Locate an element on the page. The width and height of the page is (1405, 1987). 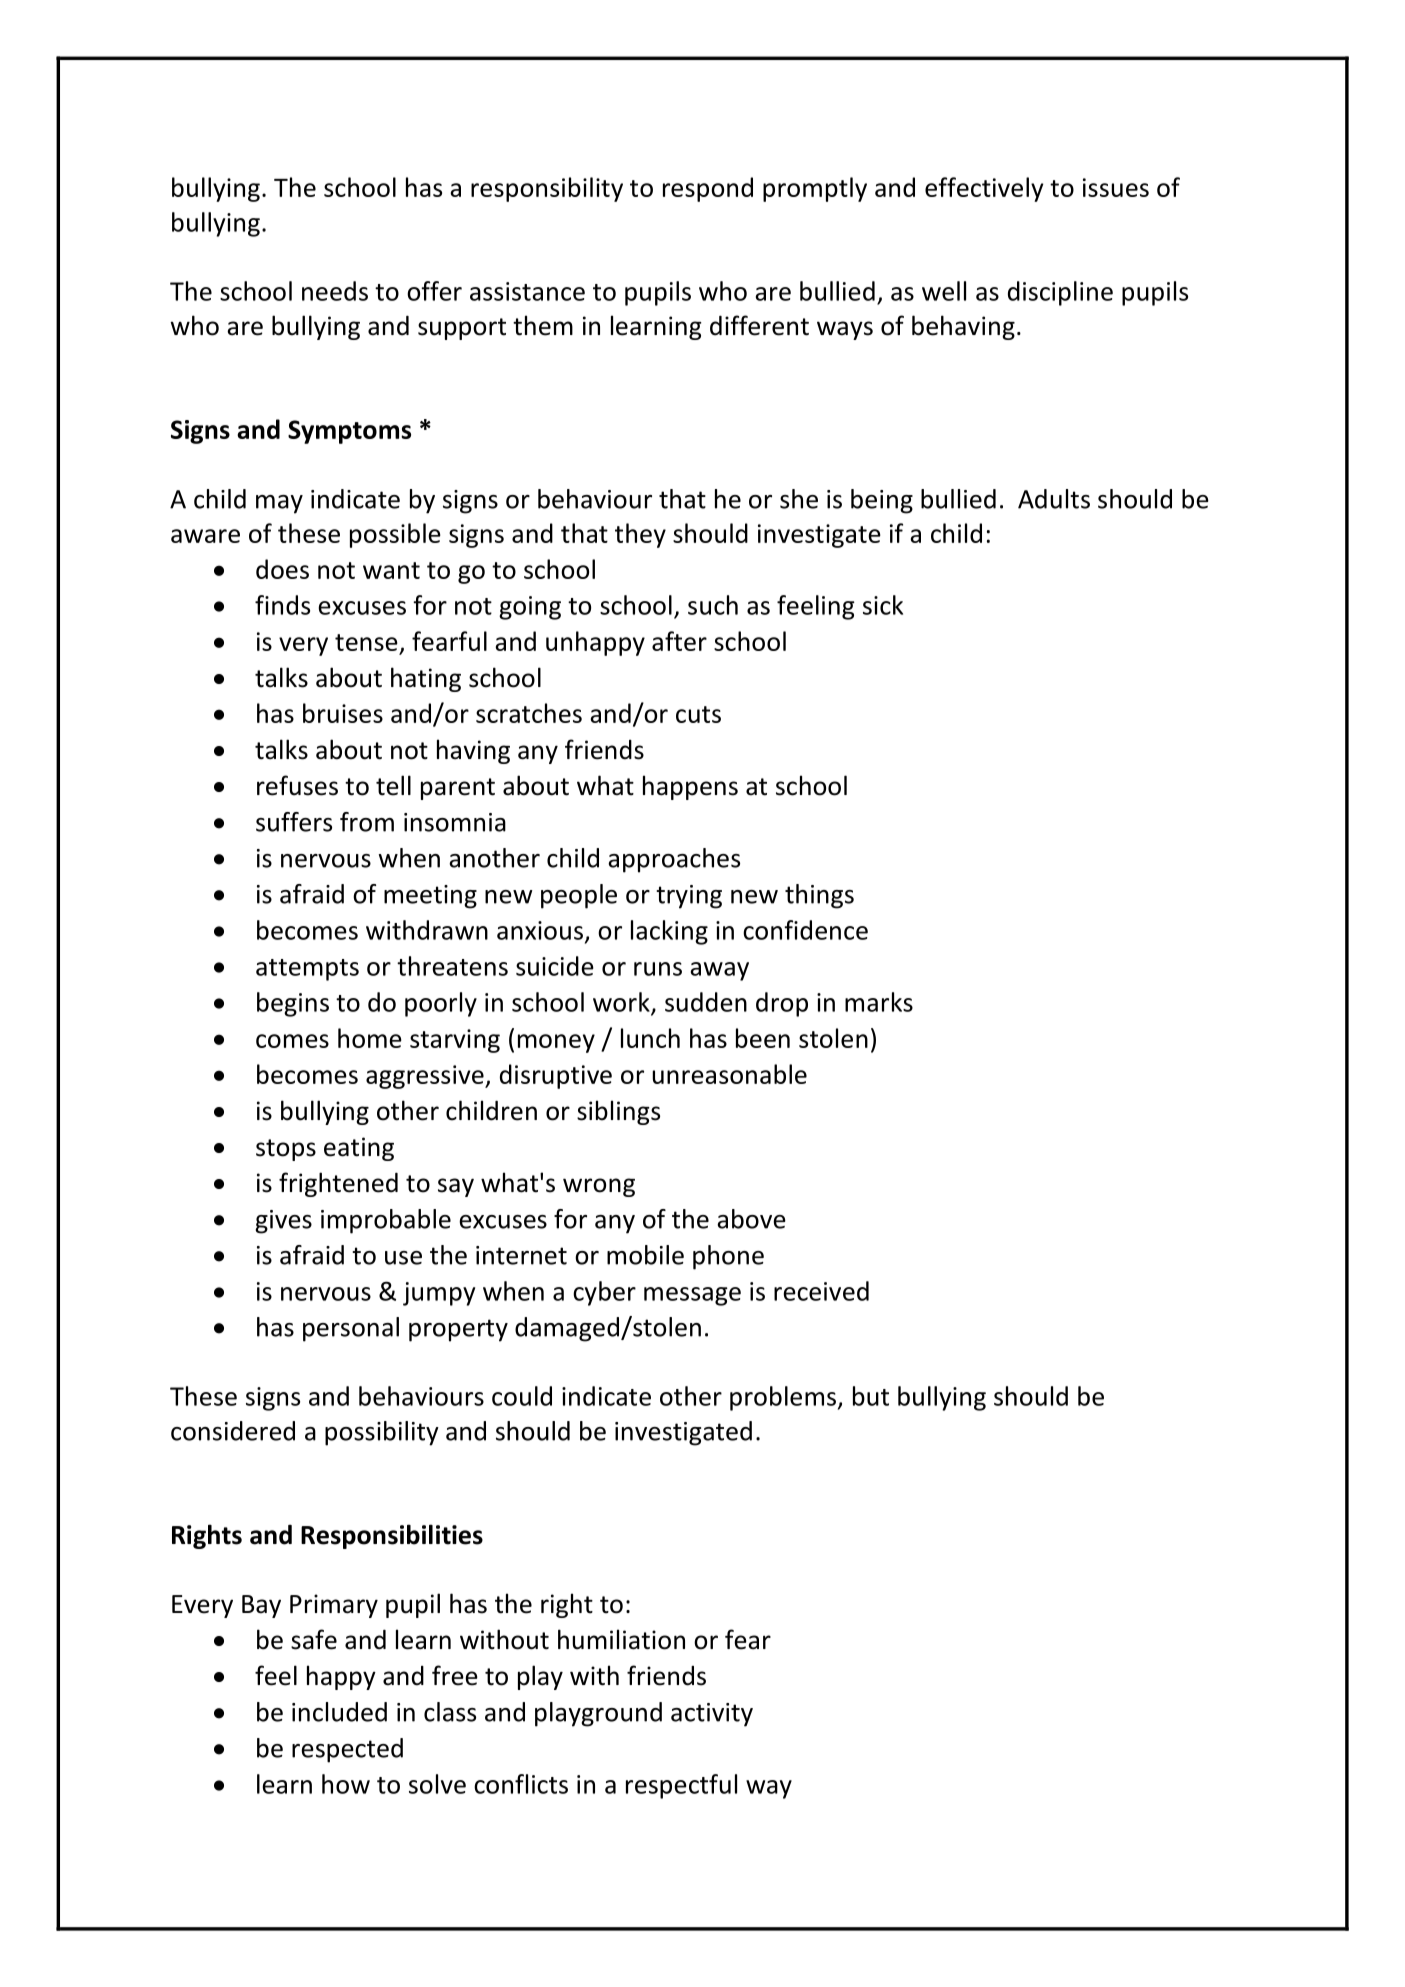
activity is located at coordinates (712, 1715).
